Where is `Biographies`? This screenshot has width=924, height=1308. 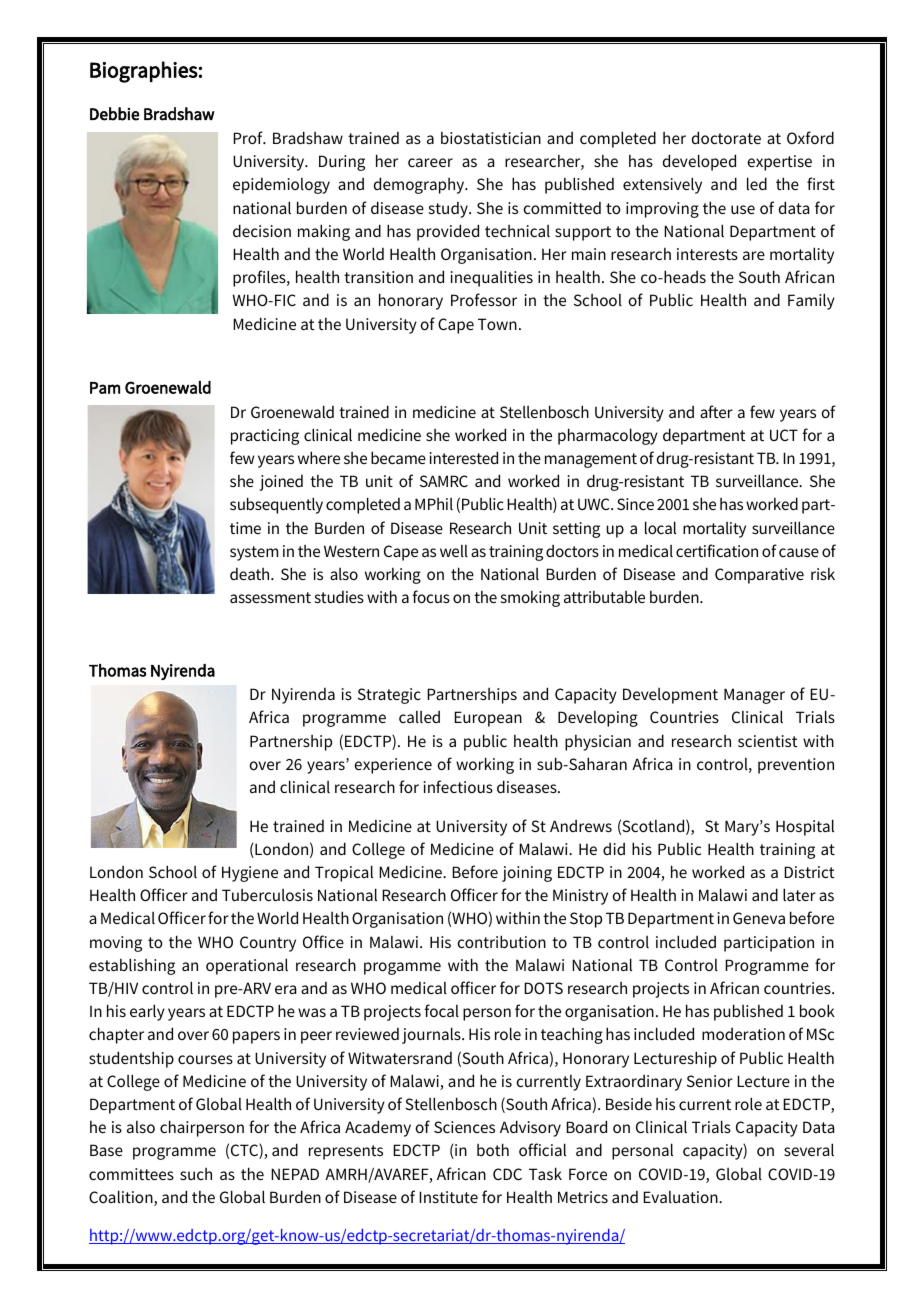 Biographies is located at coordinates (144, 72).
